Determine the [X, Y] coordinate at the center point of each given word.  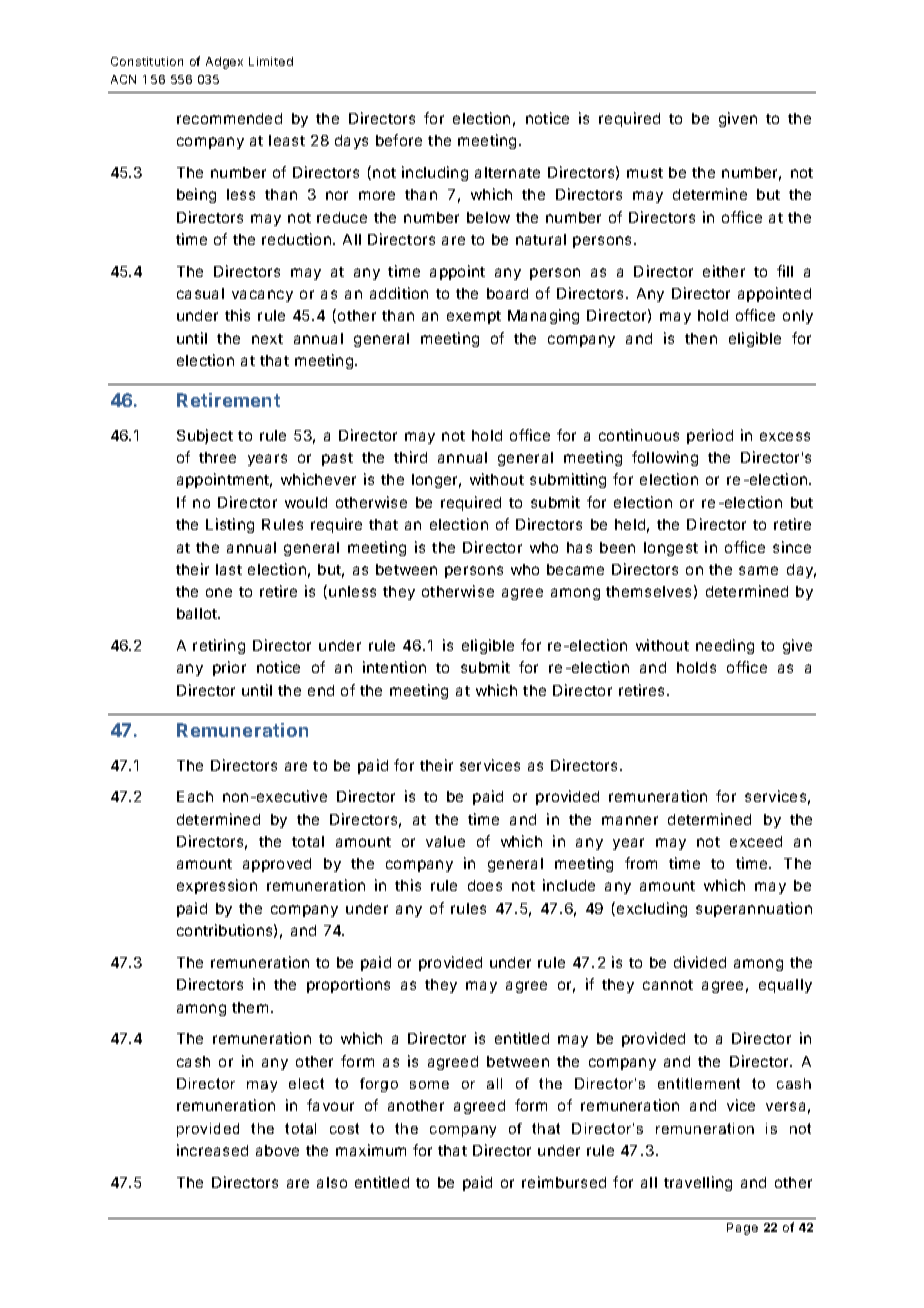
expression [217, 886]
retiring [219, 646]
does [485, 885]
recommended [229, 118]
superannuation [754, 909]
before [399, 140]
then [701, 338]
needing [725, 646]
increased [212, 1150]
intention [394, 667]
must [645, 173]
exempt [474, 317]
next [267, 339]
